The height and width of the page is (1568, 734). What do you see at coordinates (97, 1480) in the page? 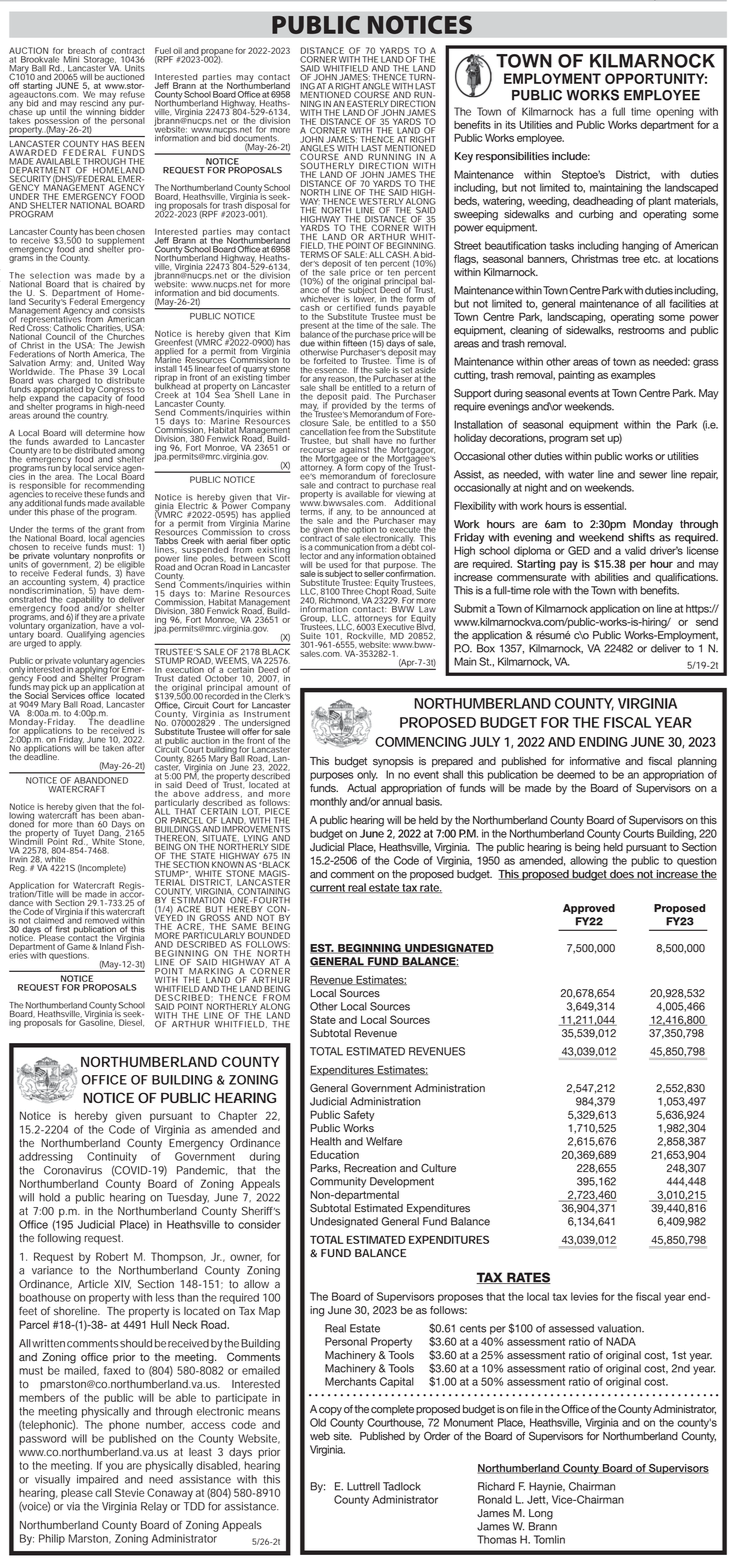
I see `impaired` at bounding box center [97, 1480].
